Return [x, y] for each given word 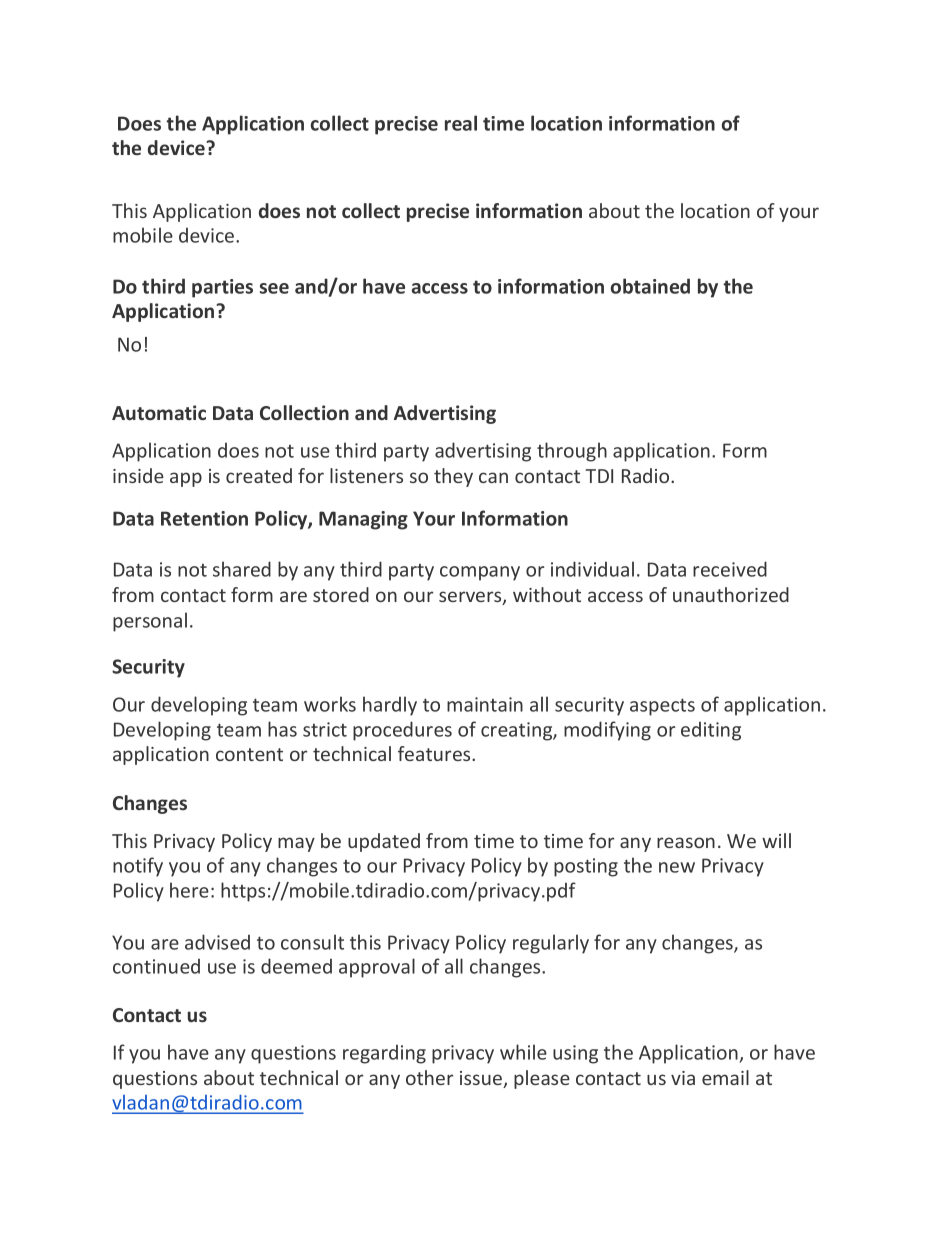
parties [222, 288]
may [296, 844]
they [453, 477]
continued [156, 966]
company [480, 573]
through [572, 452]
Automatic [159, 412]
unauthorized [731, 594]
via [683, 1078]
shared [242, 569]
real [461, 123]
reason [686, 842]
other [429, 1077]
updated [384, 842]
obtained [650, 286]
